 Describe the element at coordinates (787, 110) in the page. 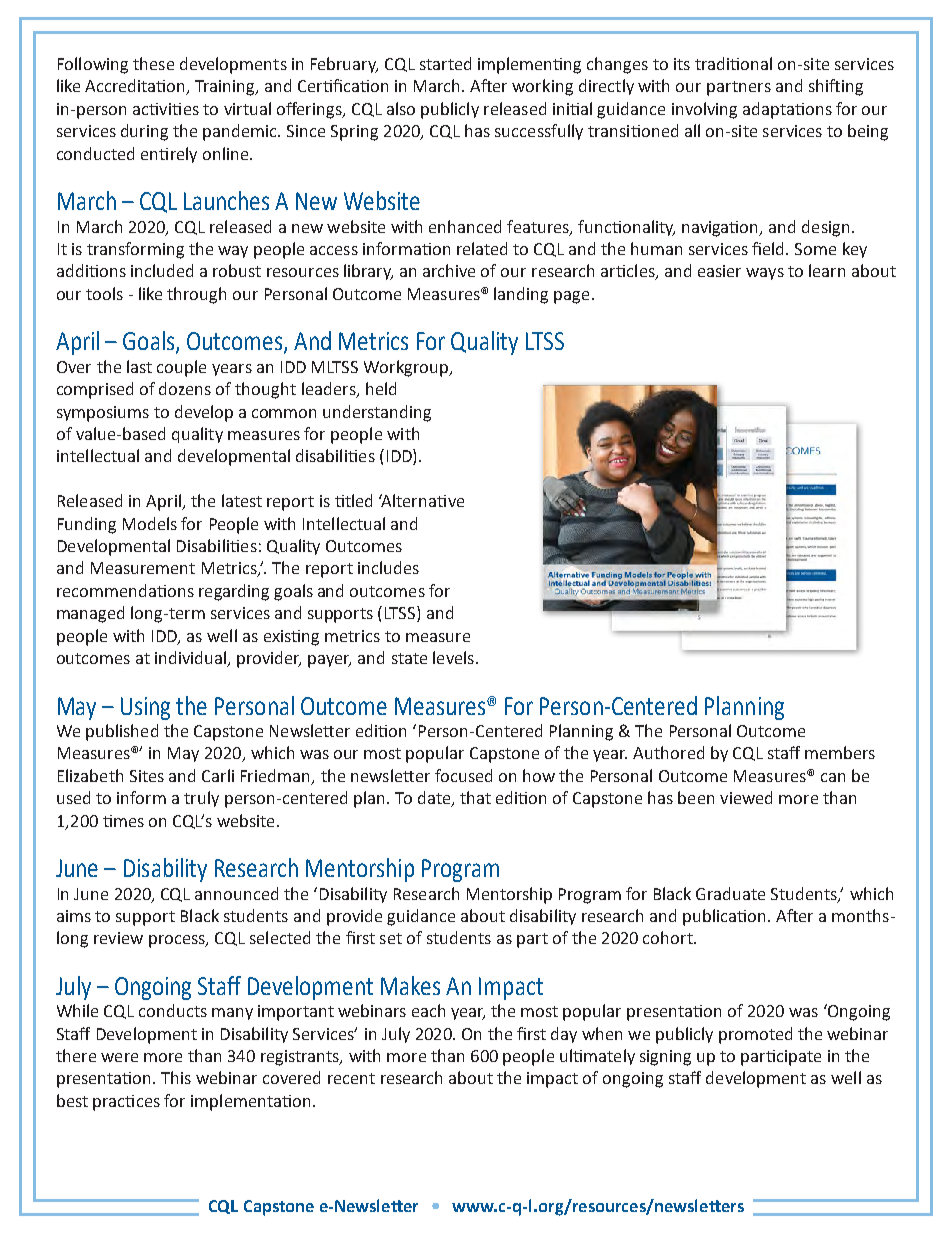

I see `adaptations` at that location.
